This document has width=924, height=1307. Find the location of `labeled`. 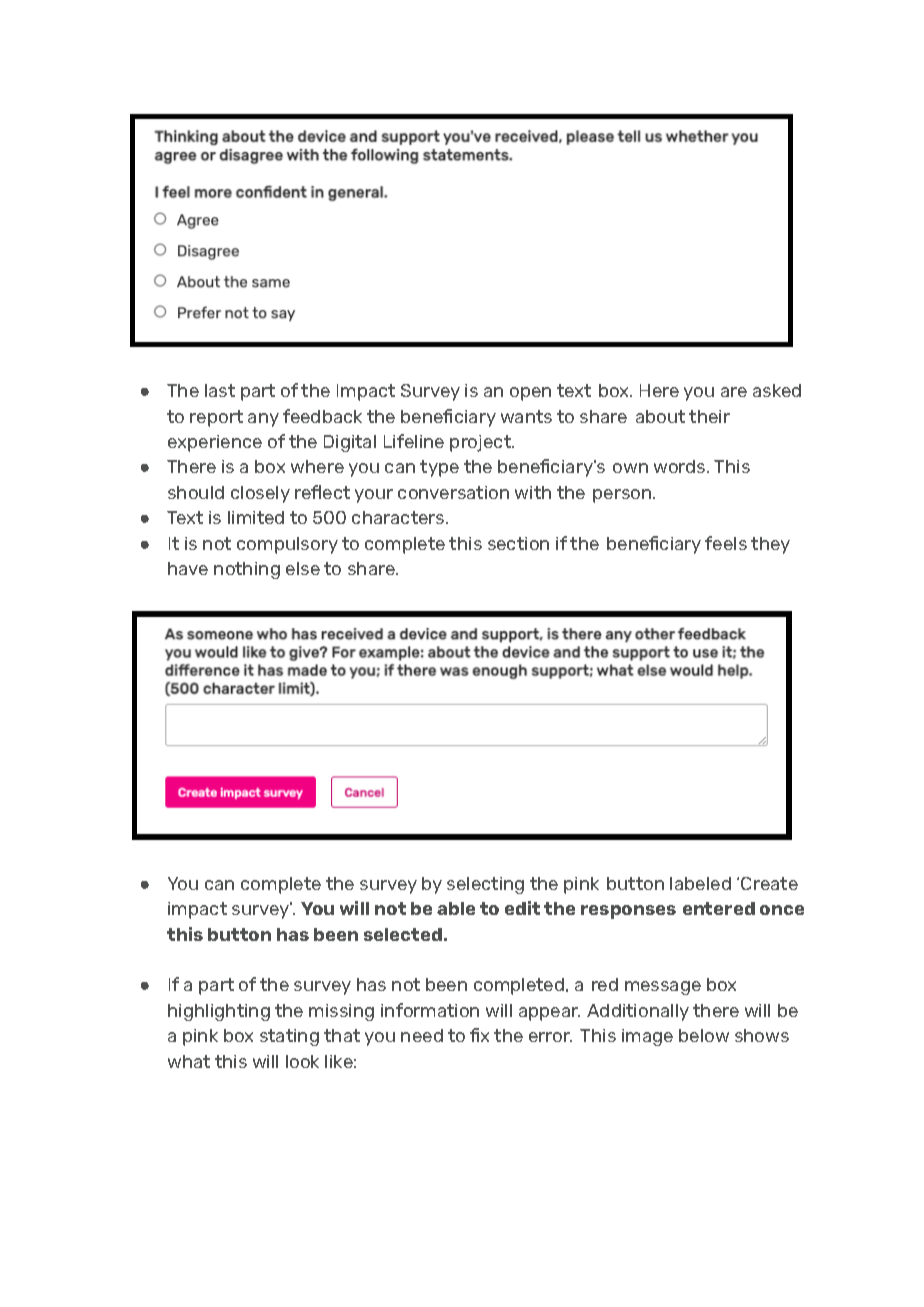

labeled is located at coordinates (700, 883).
